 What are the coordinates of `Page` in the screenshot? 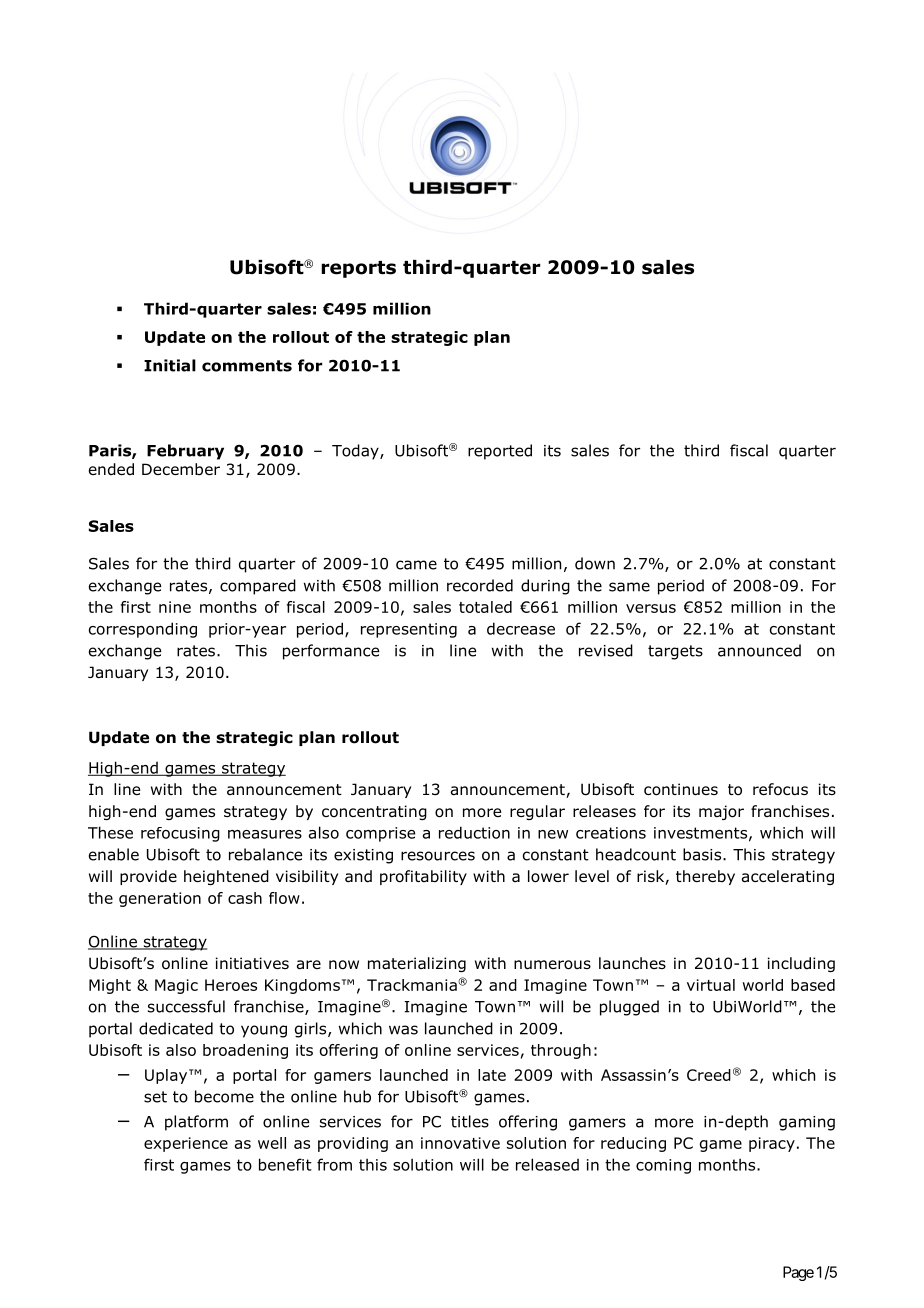 It's located at (798, 1273).
